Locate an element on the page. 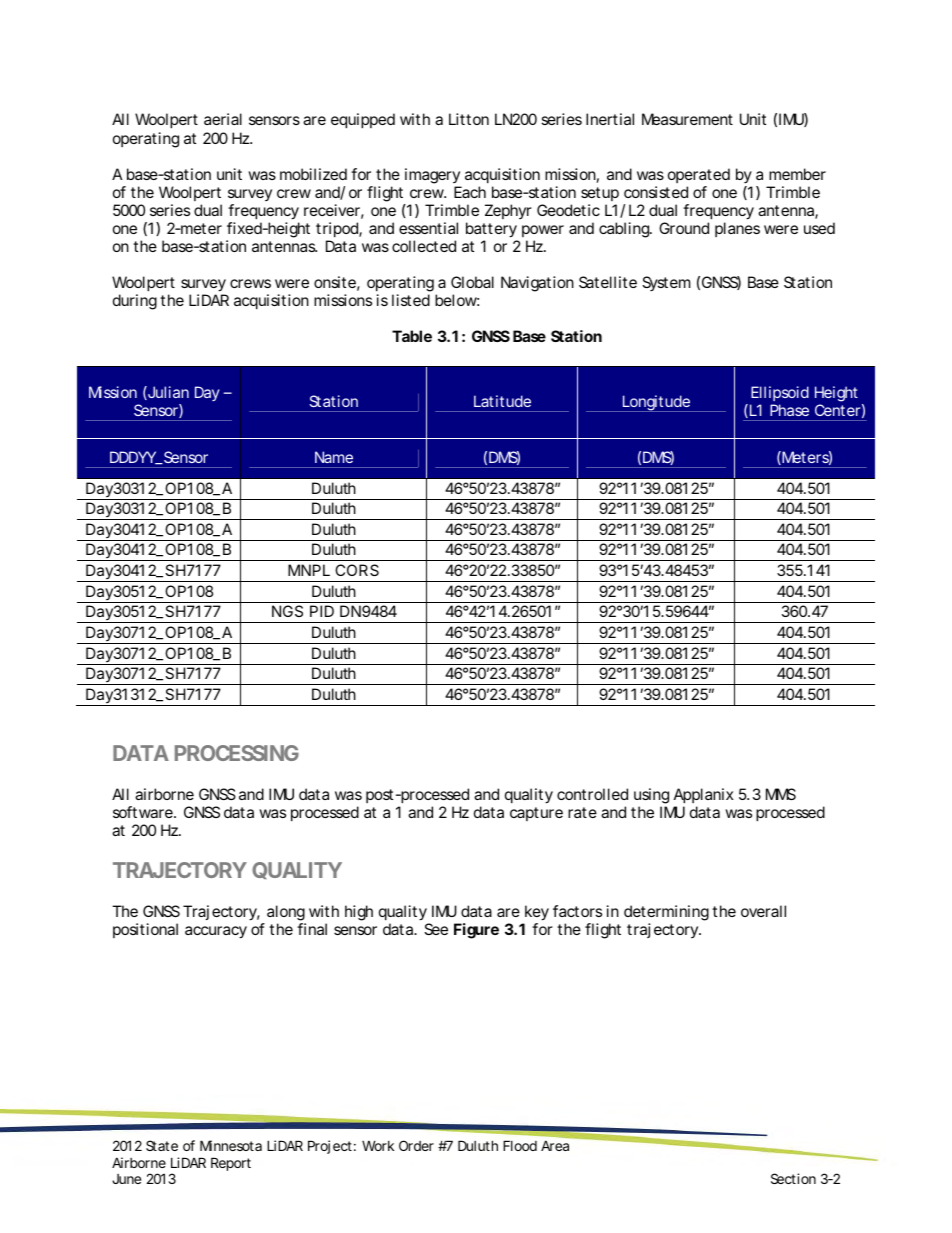 Image resolution: width=952 pixels, height=1233 pixels. MMS is located at coordinates (781, 794).
